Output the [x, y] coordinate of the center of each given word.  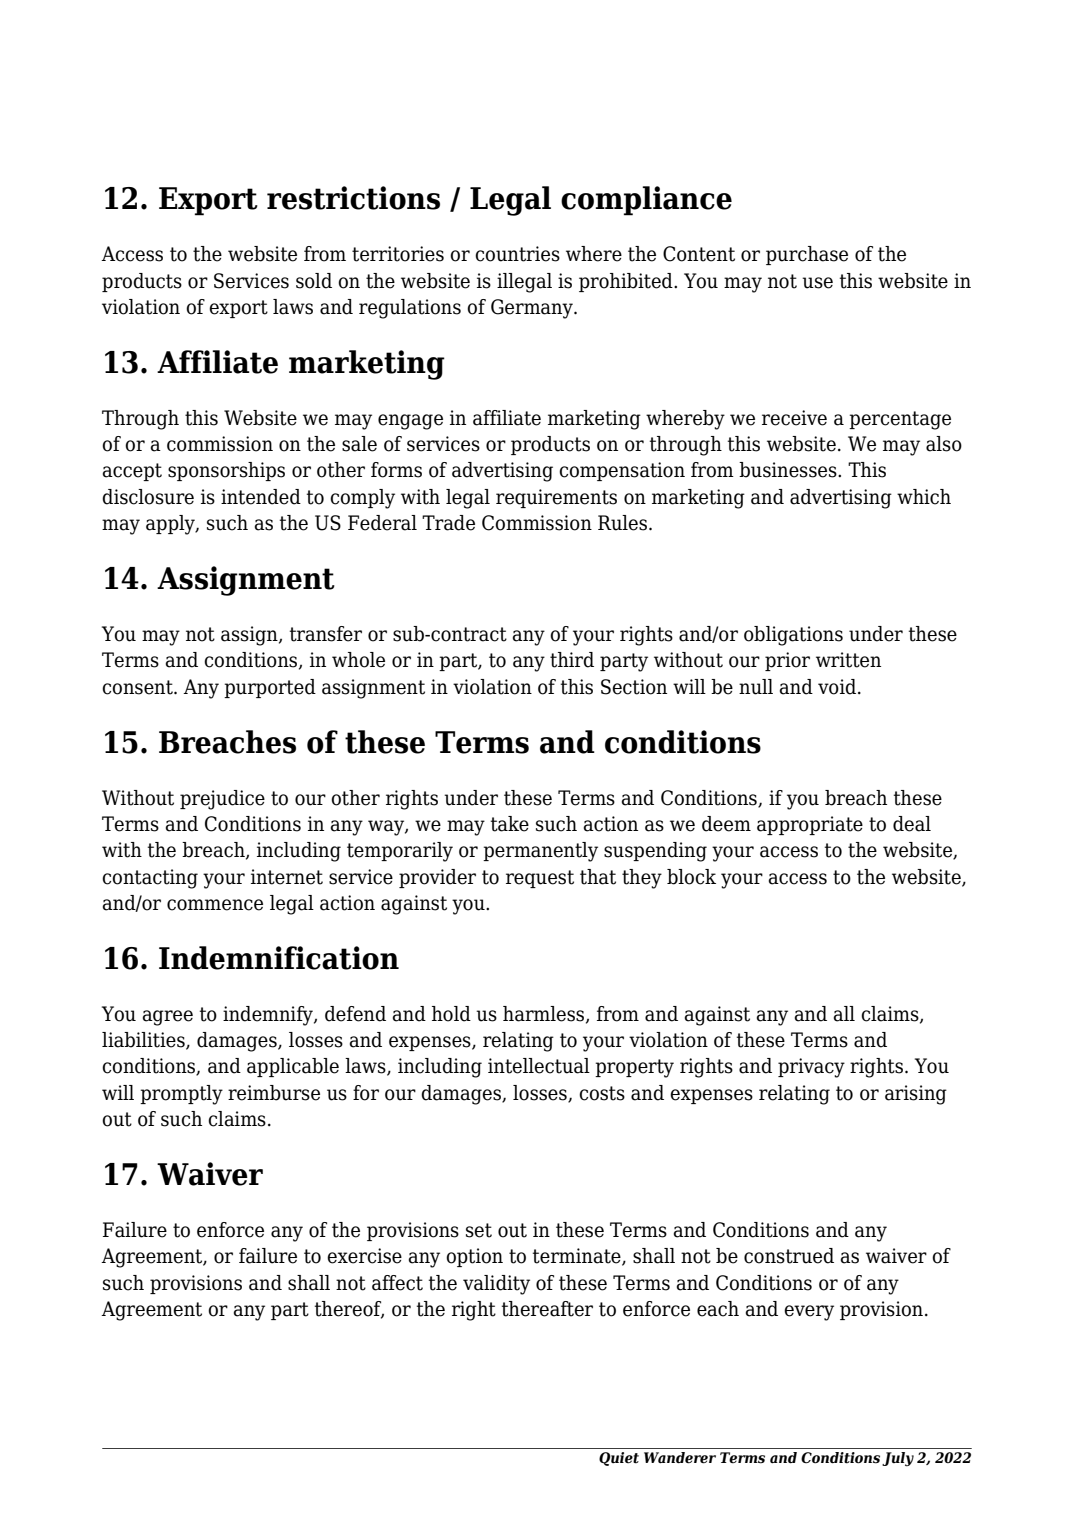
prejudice [222, 800]
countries [517, 254]
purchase [807, 255]
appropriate [810, 825]
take [510, 824]
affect [397, 1283]
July [898, 1459]
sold [314, 281]
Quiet [619, 1459]
